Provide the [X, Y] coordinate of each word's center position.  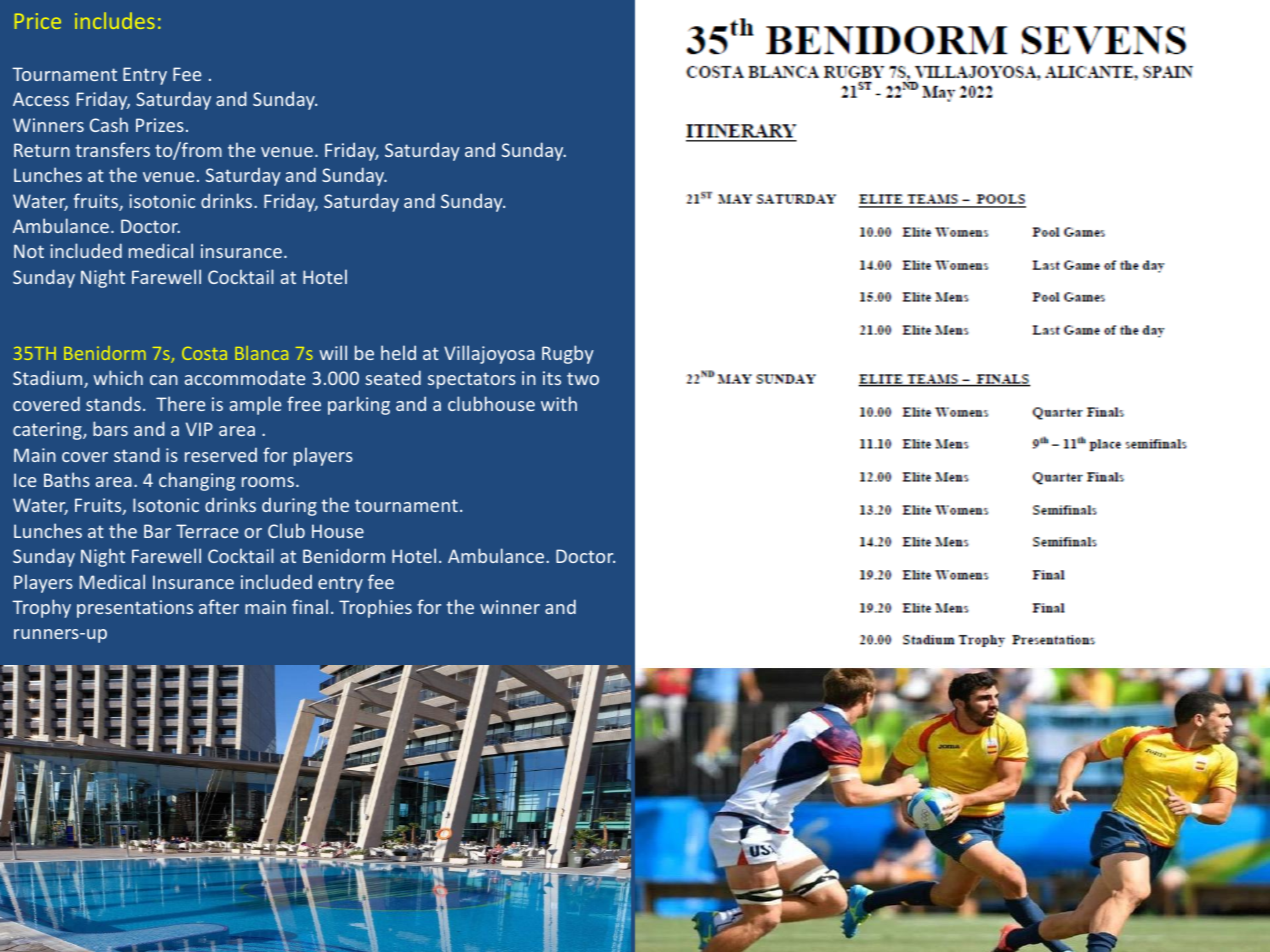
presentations [135, 609]
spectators [472, 380]
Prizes [160, 125]
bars [110, 428]
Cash [109, 124]
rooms [268, 482]
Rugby [568, 354]
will [333, 352]
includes [115, 20]
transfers [112, 149]
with [559, 403]
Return [42, 150]
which [118, 377]
